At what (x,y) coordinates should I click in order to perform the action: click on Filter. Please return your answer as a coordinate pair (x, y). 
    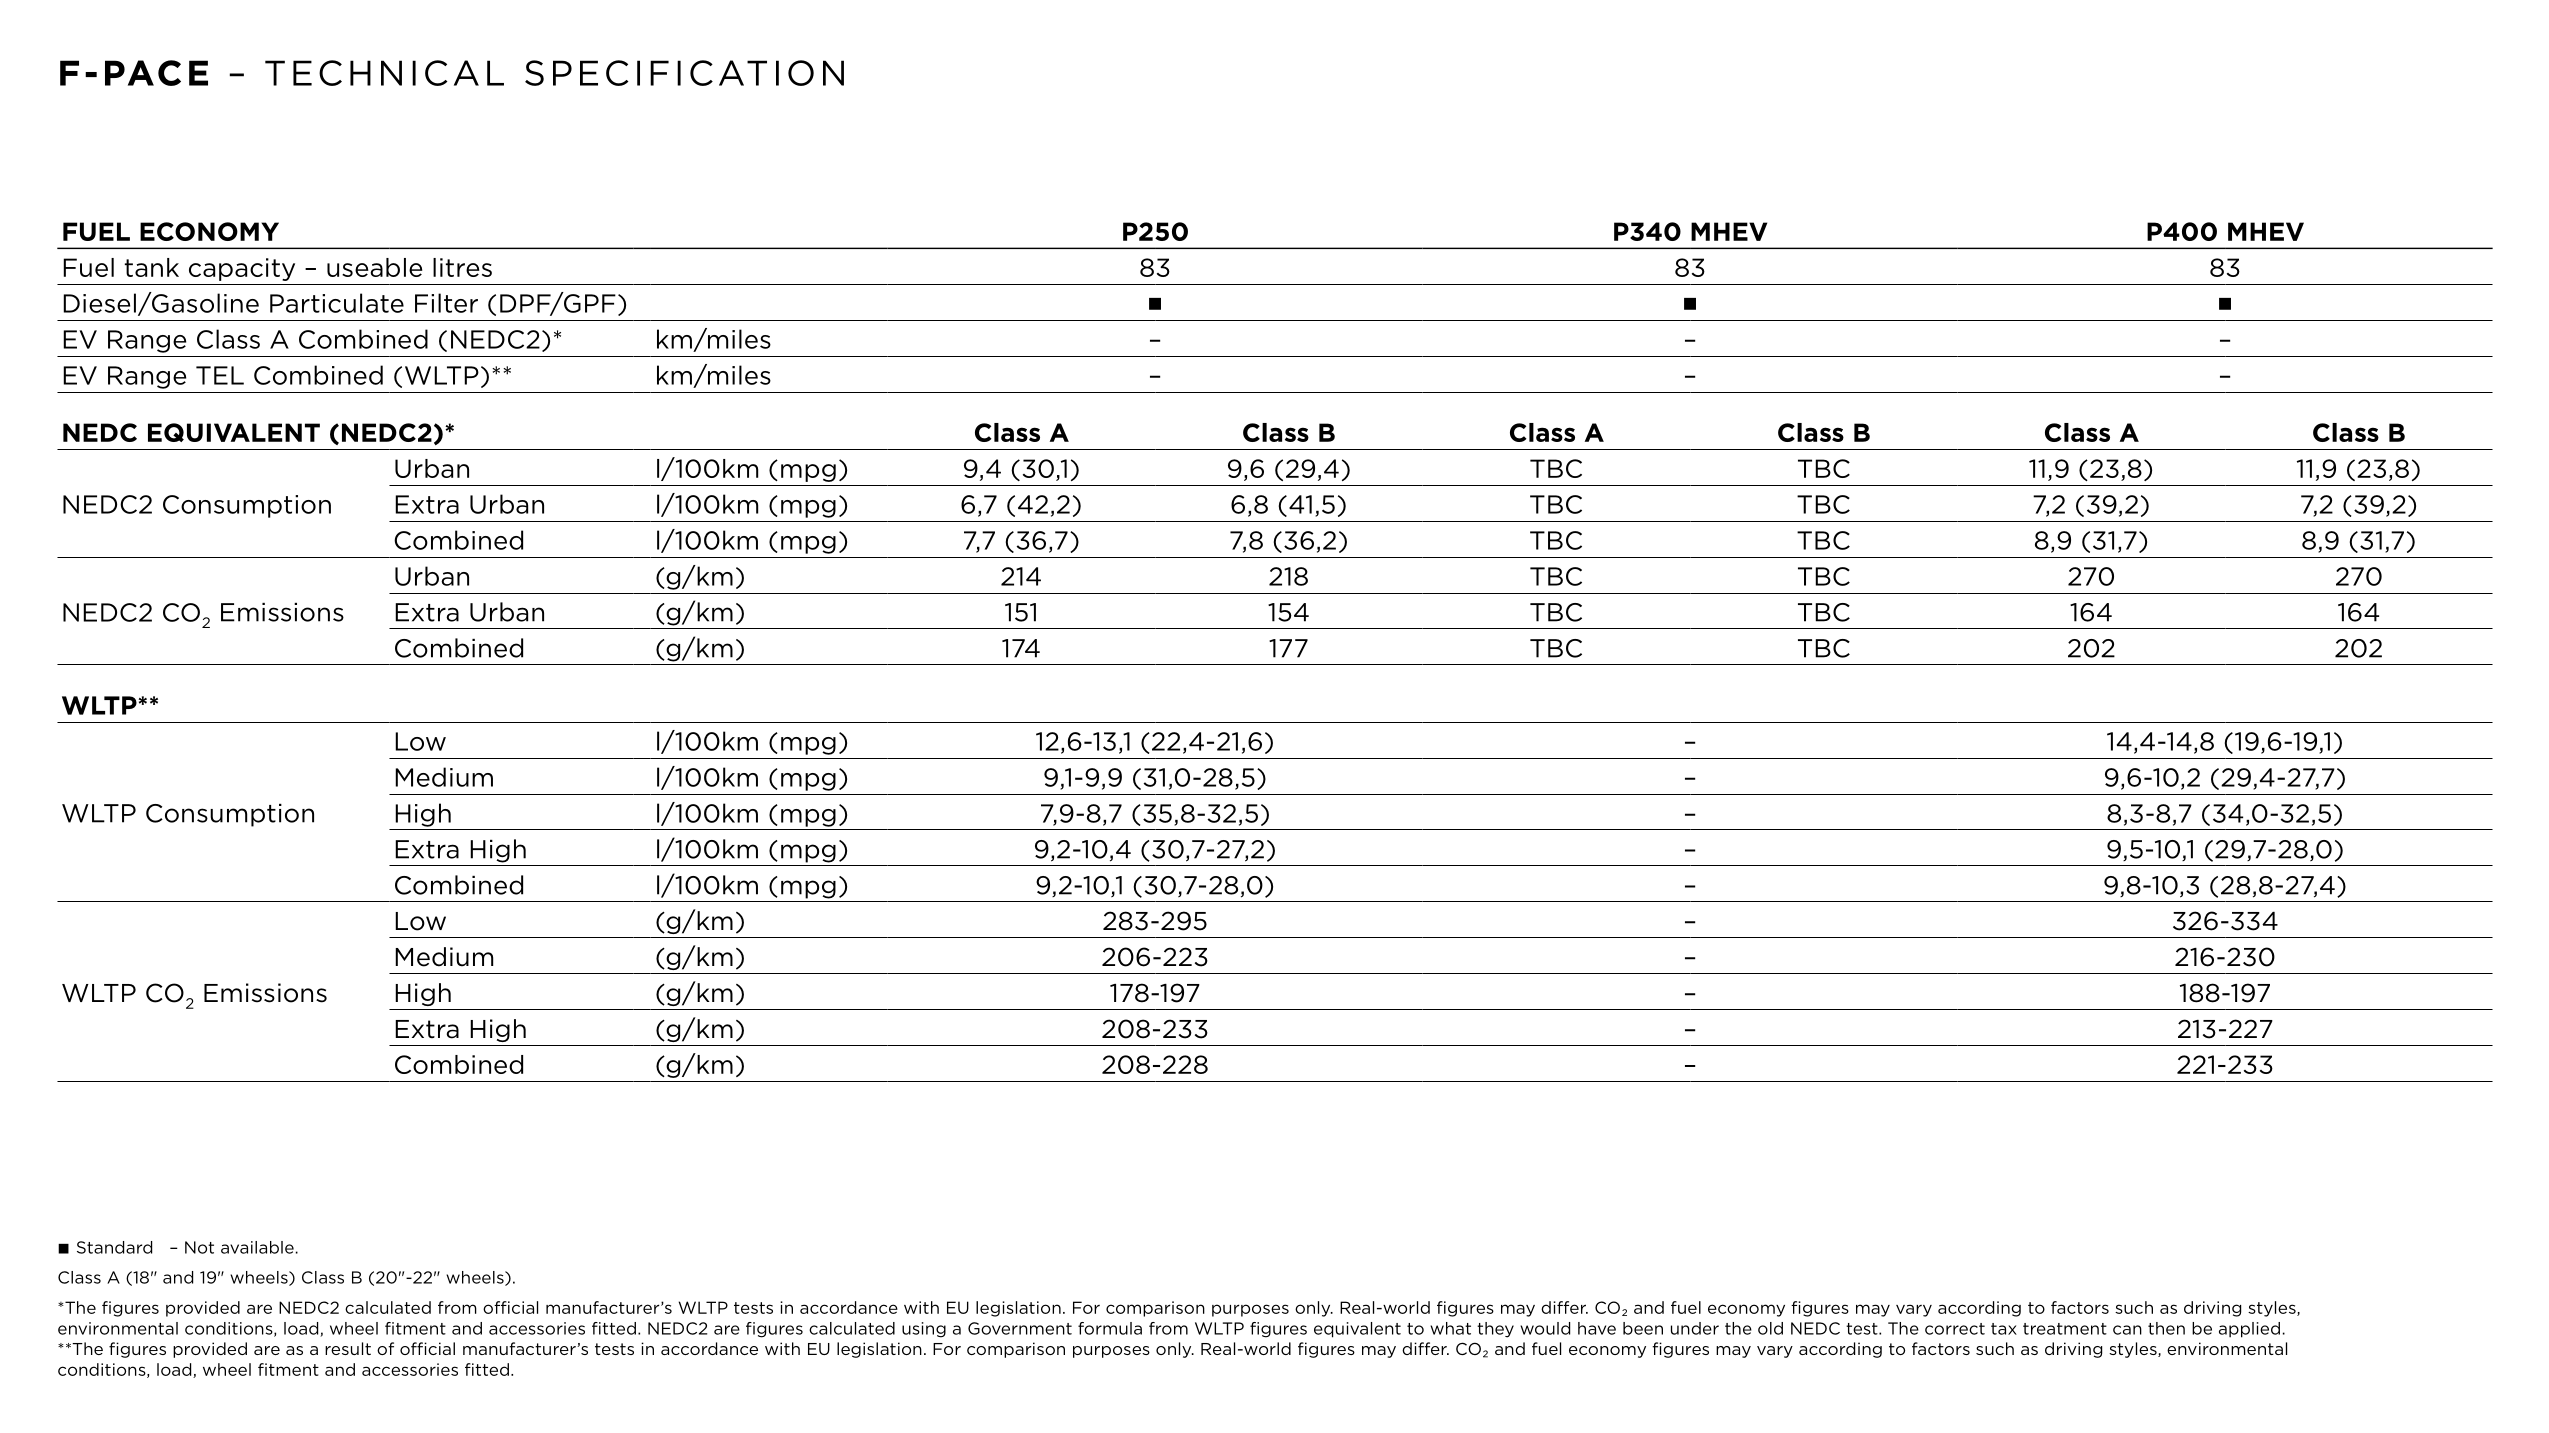
    Looking at the image, I should click on (446, 303).
